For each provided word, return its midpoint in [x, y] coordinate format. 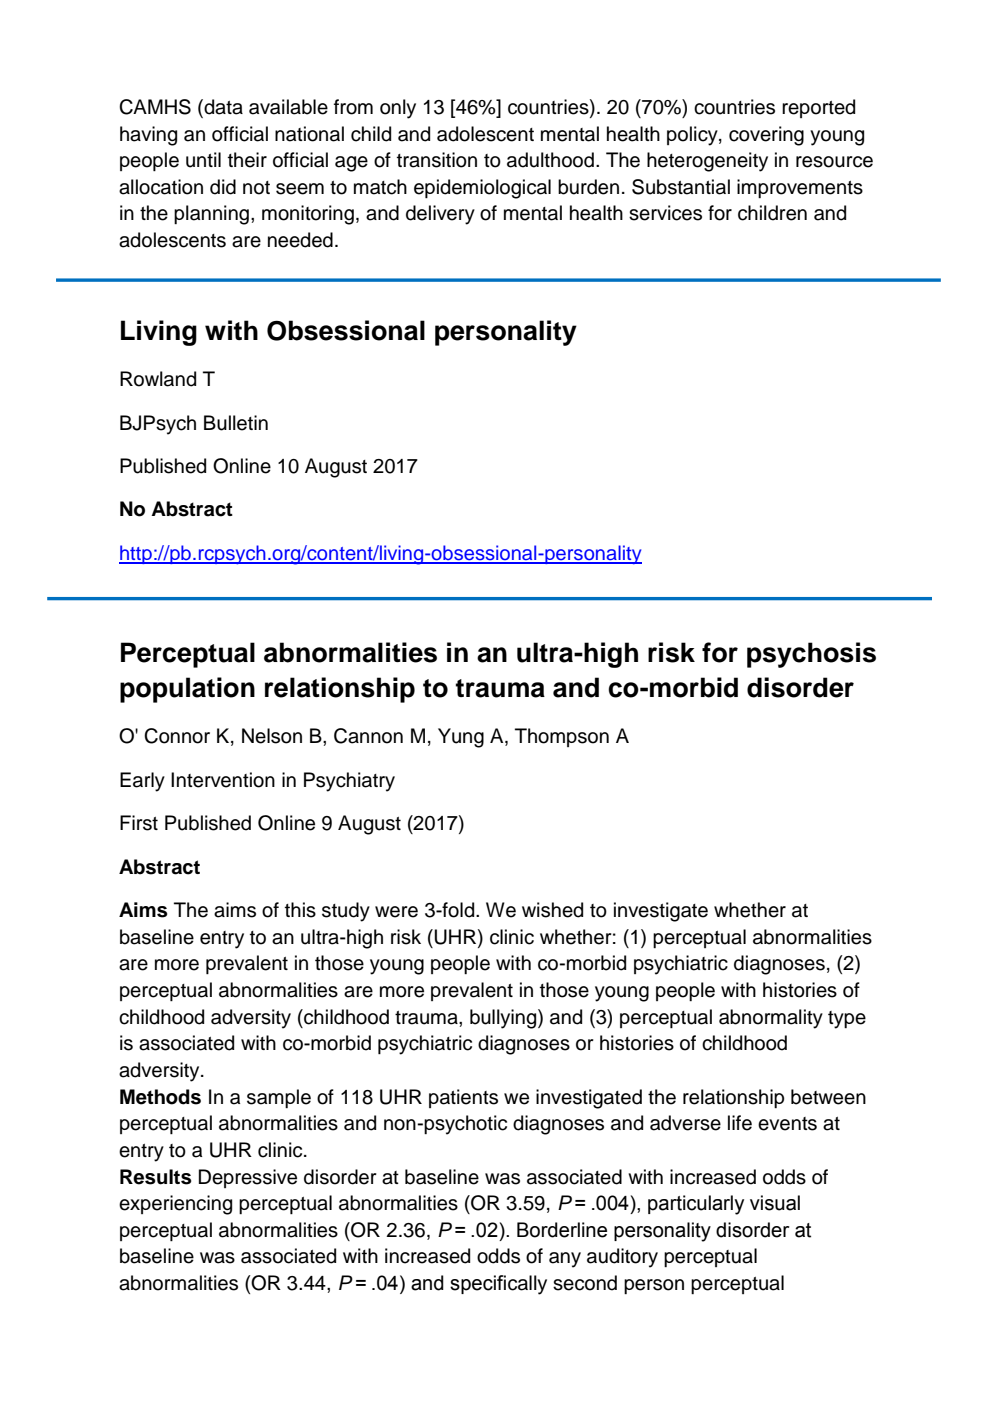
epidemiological [482, 189]
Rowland [158, 379]
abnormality [771, 1019]
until [203, 160]
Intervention [223, 780]
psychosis [811, 655]
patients [463, 1098]
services [665, 213]
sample [279, 1098]
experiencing [175, 1205]
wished [552, 910]
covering [766, 136]
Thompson [562, 737]
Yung [461, 738]
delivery [440, 215]
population [187, 690]
